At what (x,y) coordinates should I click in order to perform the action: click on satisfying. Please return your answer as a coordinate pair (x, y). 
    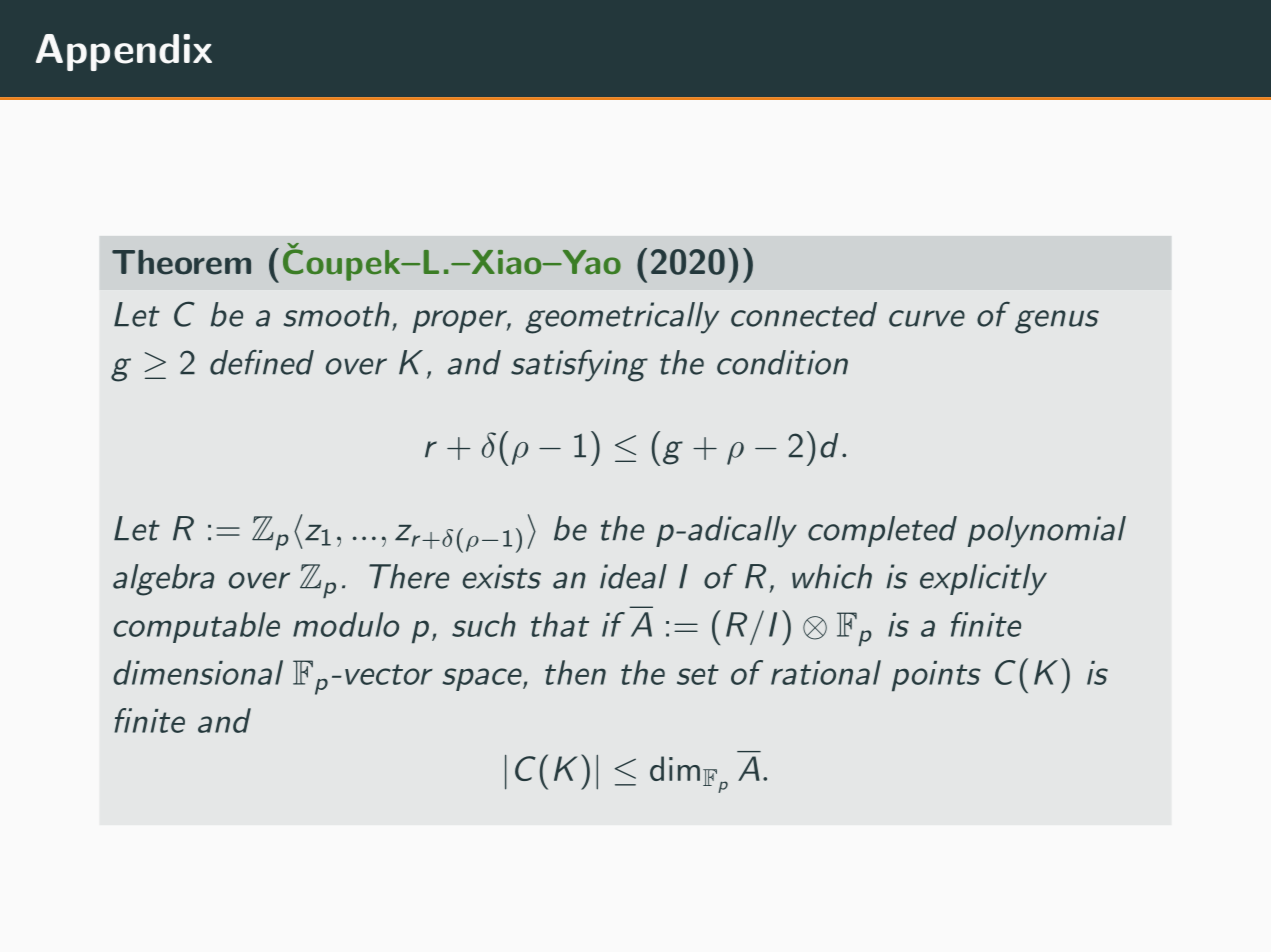
    Looking at the image, I should click on (579, 366).
